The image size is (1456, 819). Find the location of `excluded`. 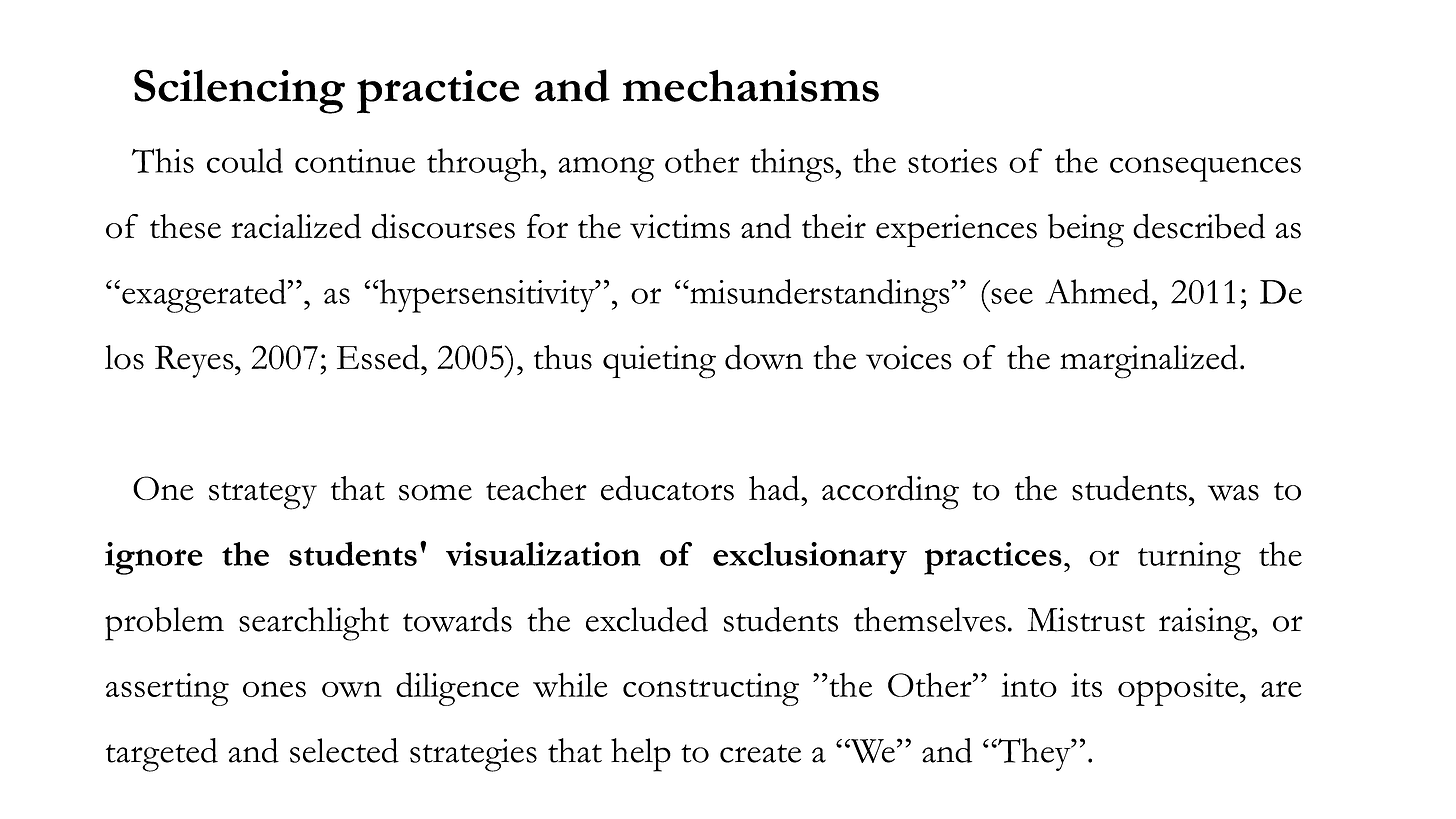

excluded is located at coordinates (647, 619).
